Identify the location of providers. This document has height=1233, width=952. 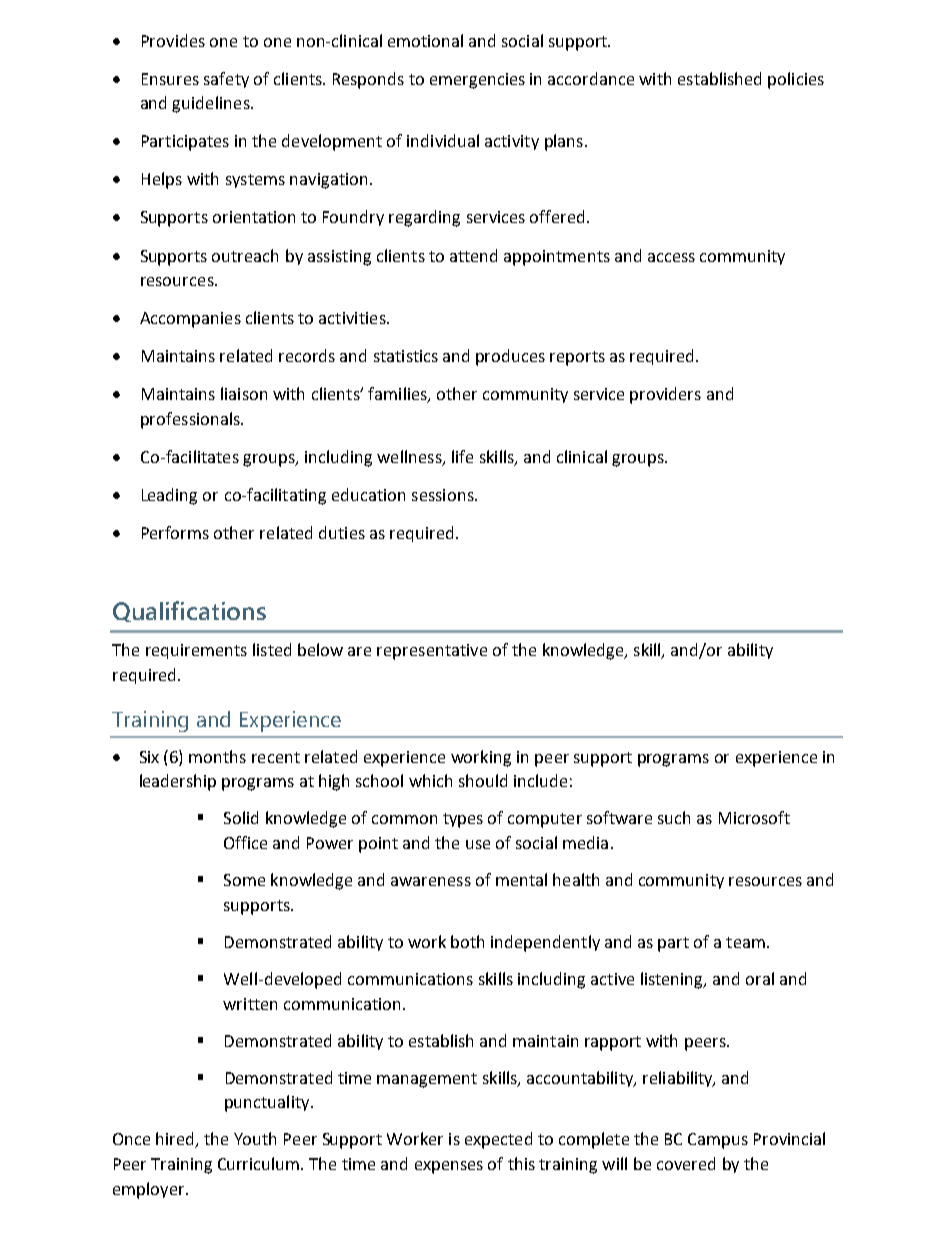
(665, 395).
